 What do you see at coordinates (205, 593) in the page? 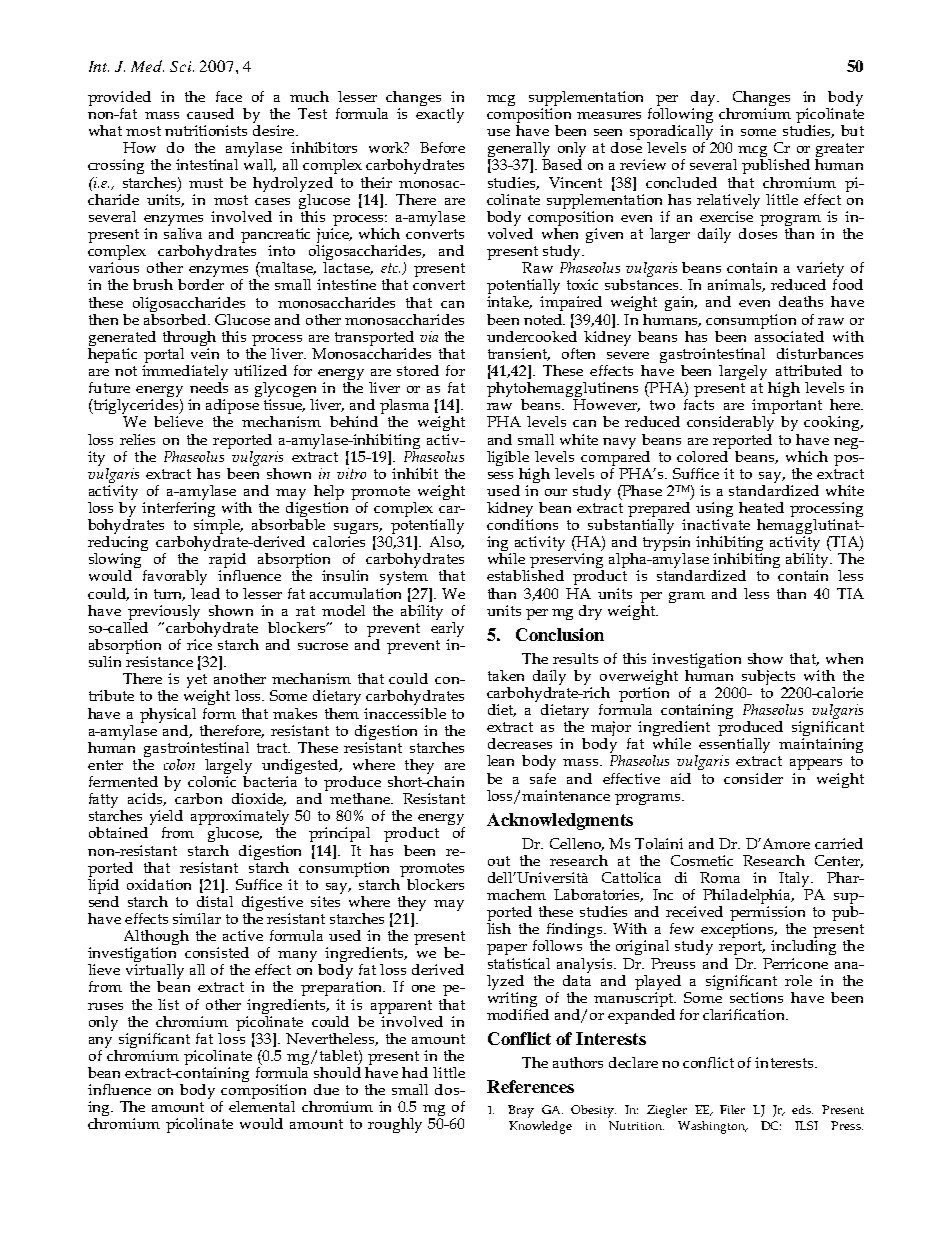
I see `lead` at bounding box center [205, 593].
